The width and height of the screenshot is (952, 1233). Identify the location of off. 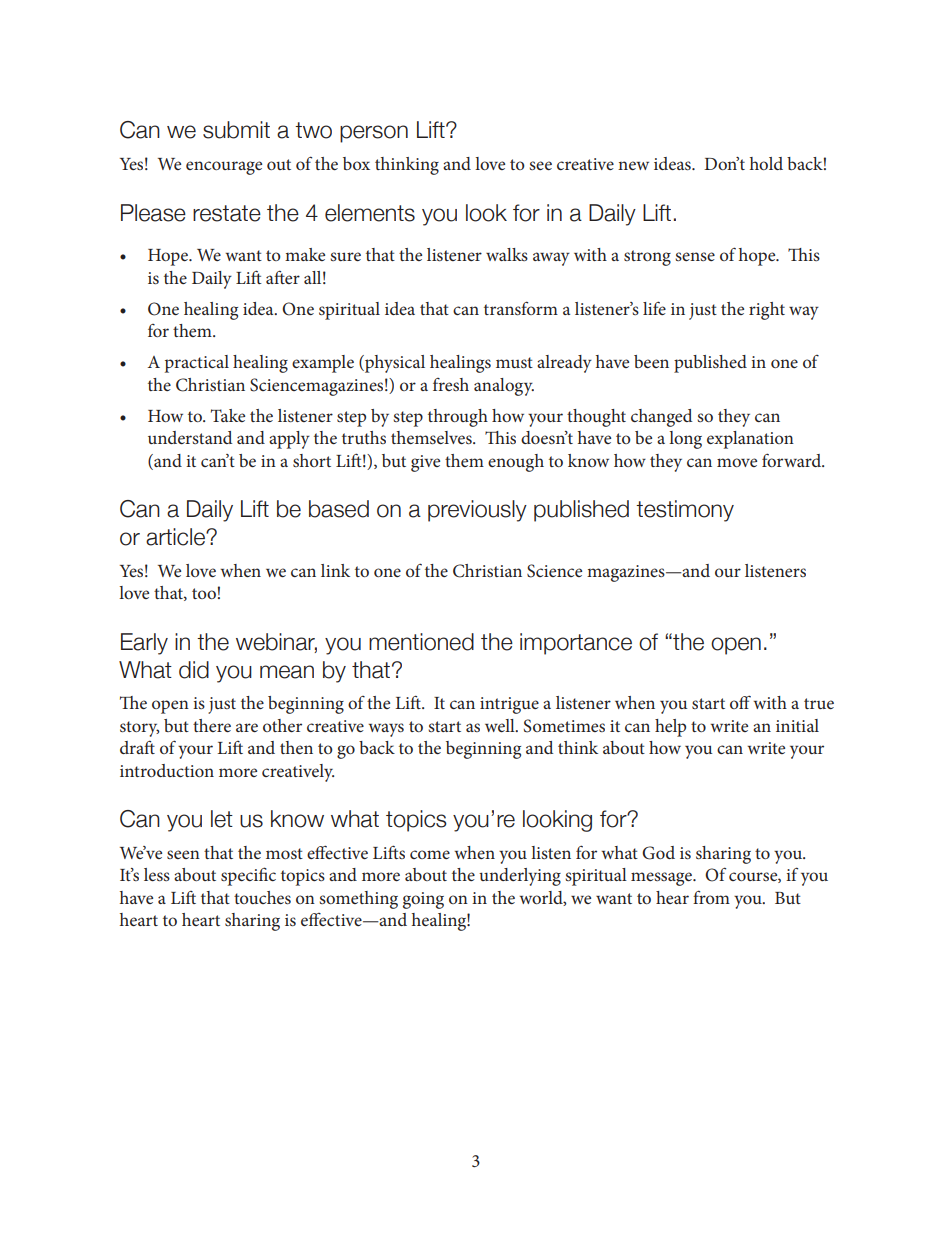
(740, 702).
